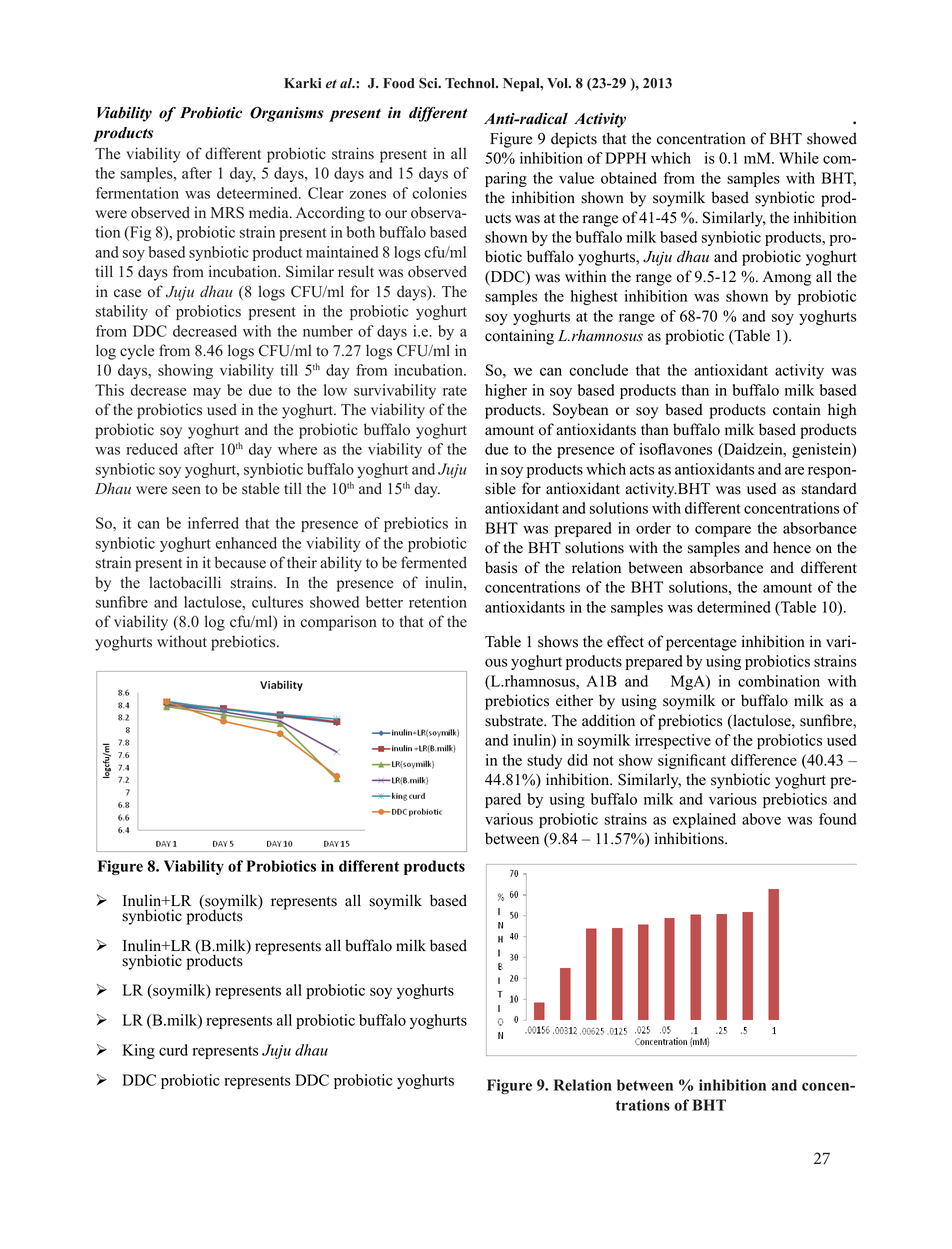  What do you see at coordinates (287, 114) in the screenshot?
I see `Organisms` at bounding box center [287, 114].
